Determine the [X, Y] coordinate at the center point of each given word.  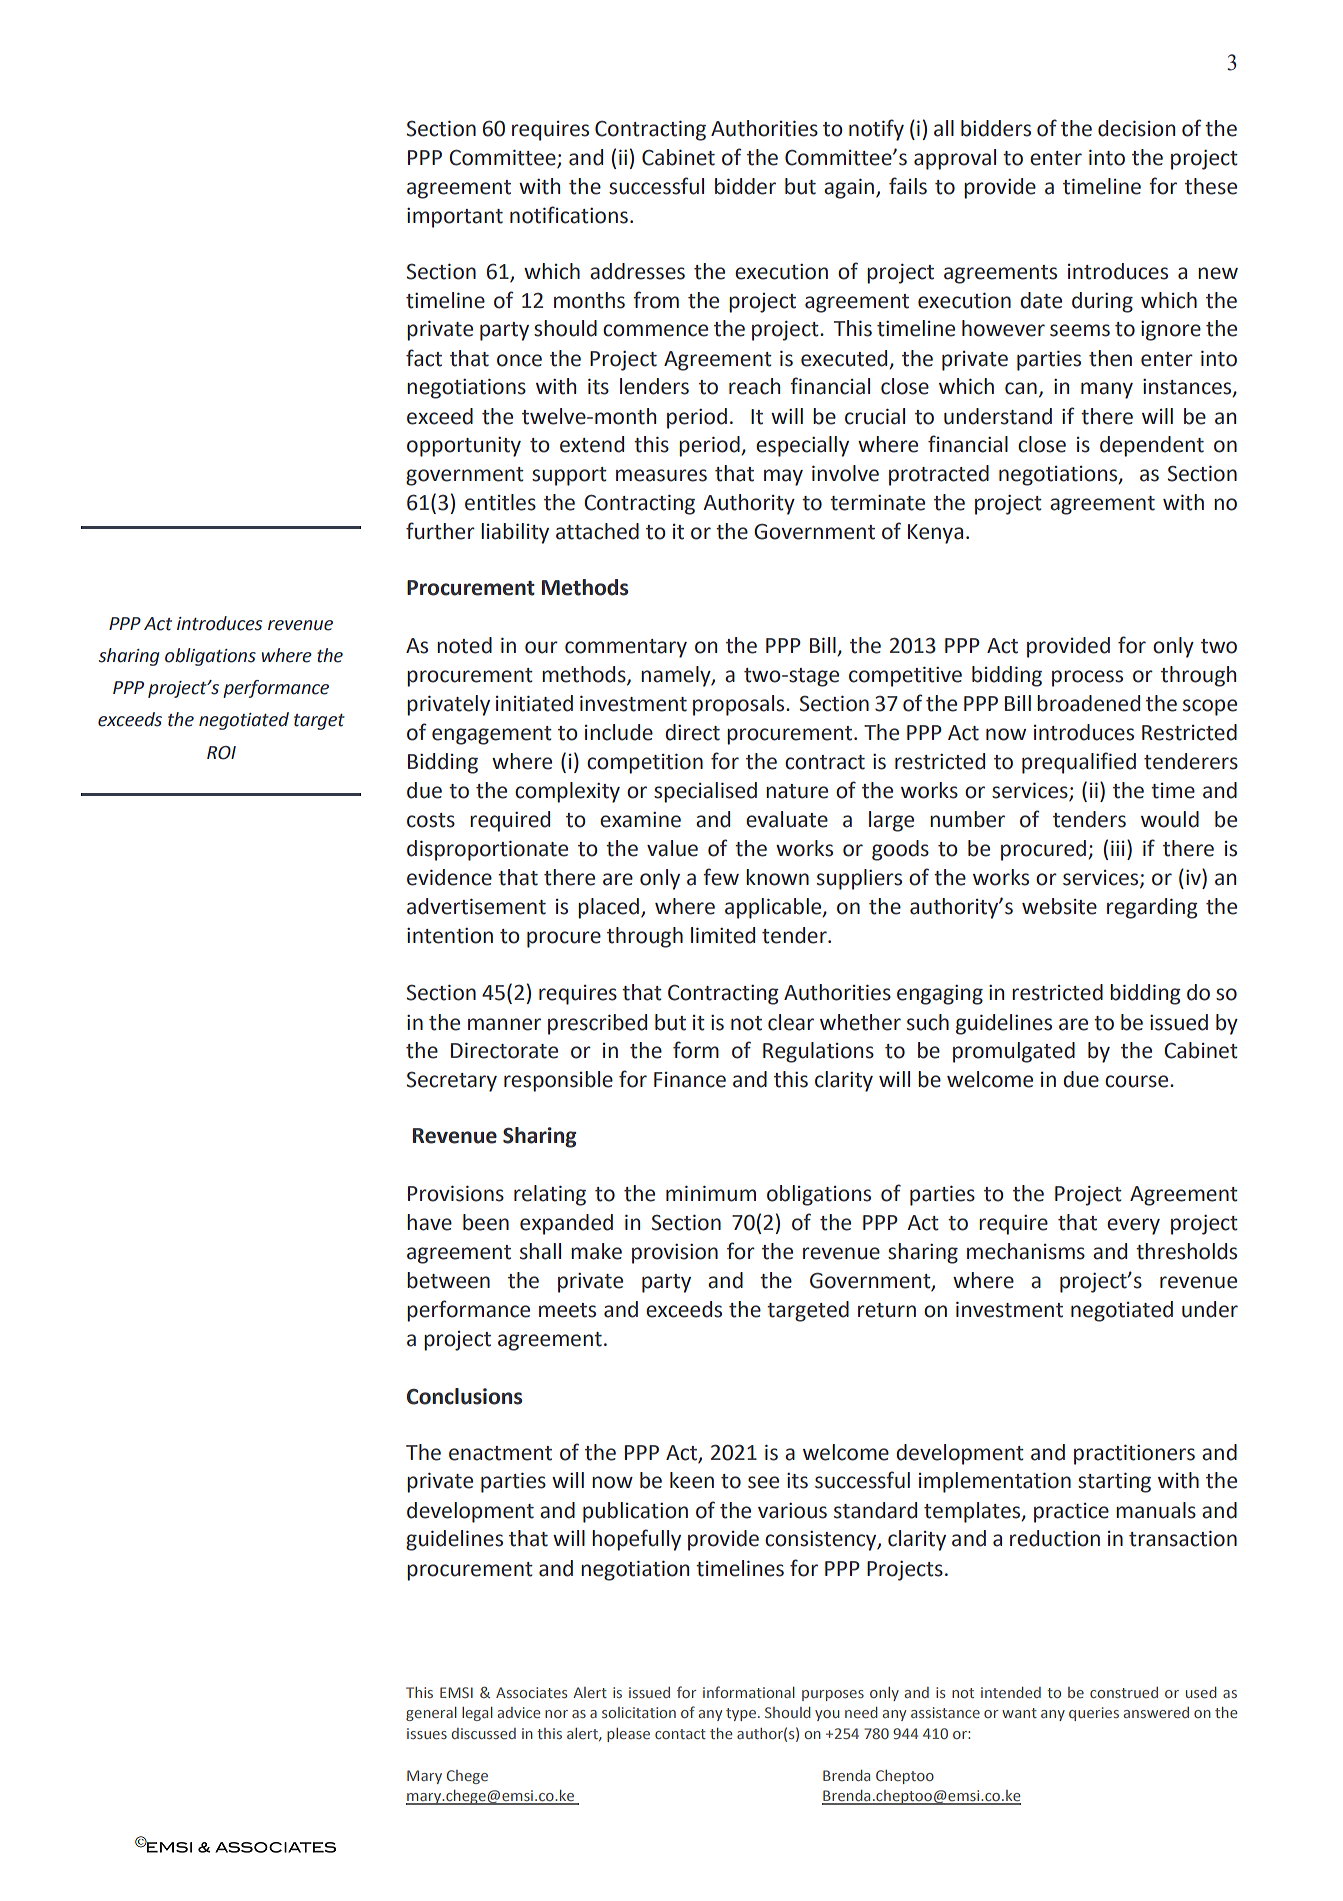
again [850, 188]
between [448, 1280]
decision [1136, 128]
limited [723, 935]
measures [661, 475]
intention [450, 936]
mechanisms [1026, 1251]
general [431, 1714]
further [440, 531]
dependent [1152, 446]
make [596, 1251]
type [741, 1714]
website [1059, 906]
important [455, 218]
